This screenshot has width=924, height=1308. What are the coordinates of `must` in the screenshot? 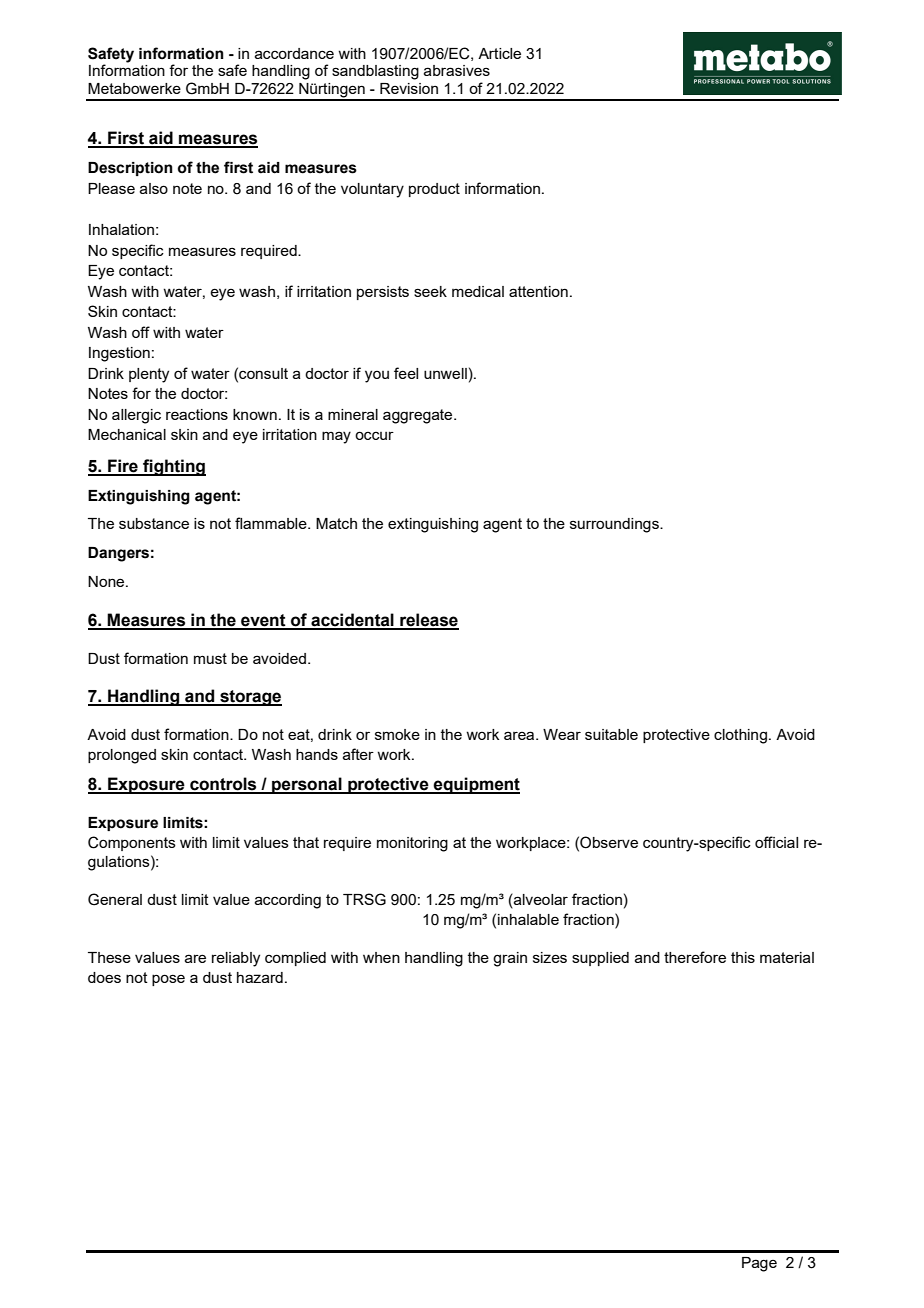 It's located at (210, 658).
